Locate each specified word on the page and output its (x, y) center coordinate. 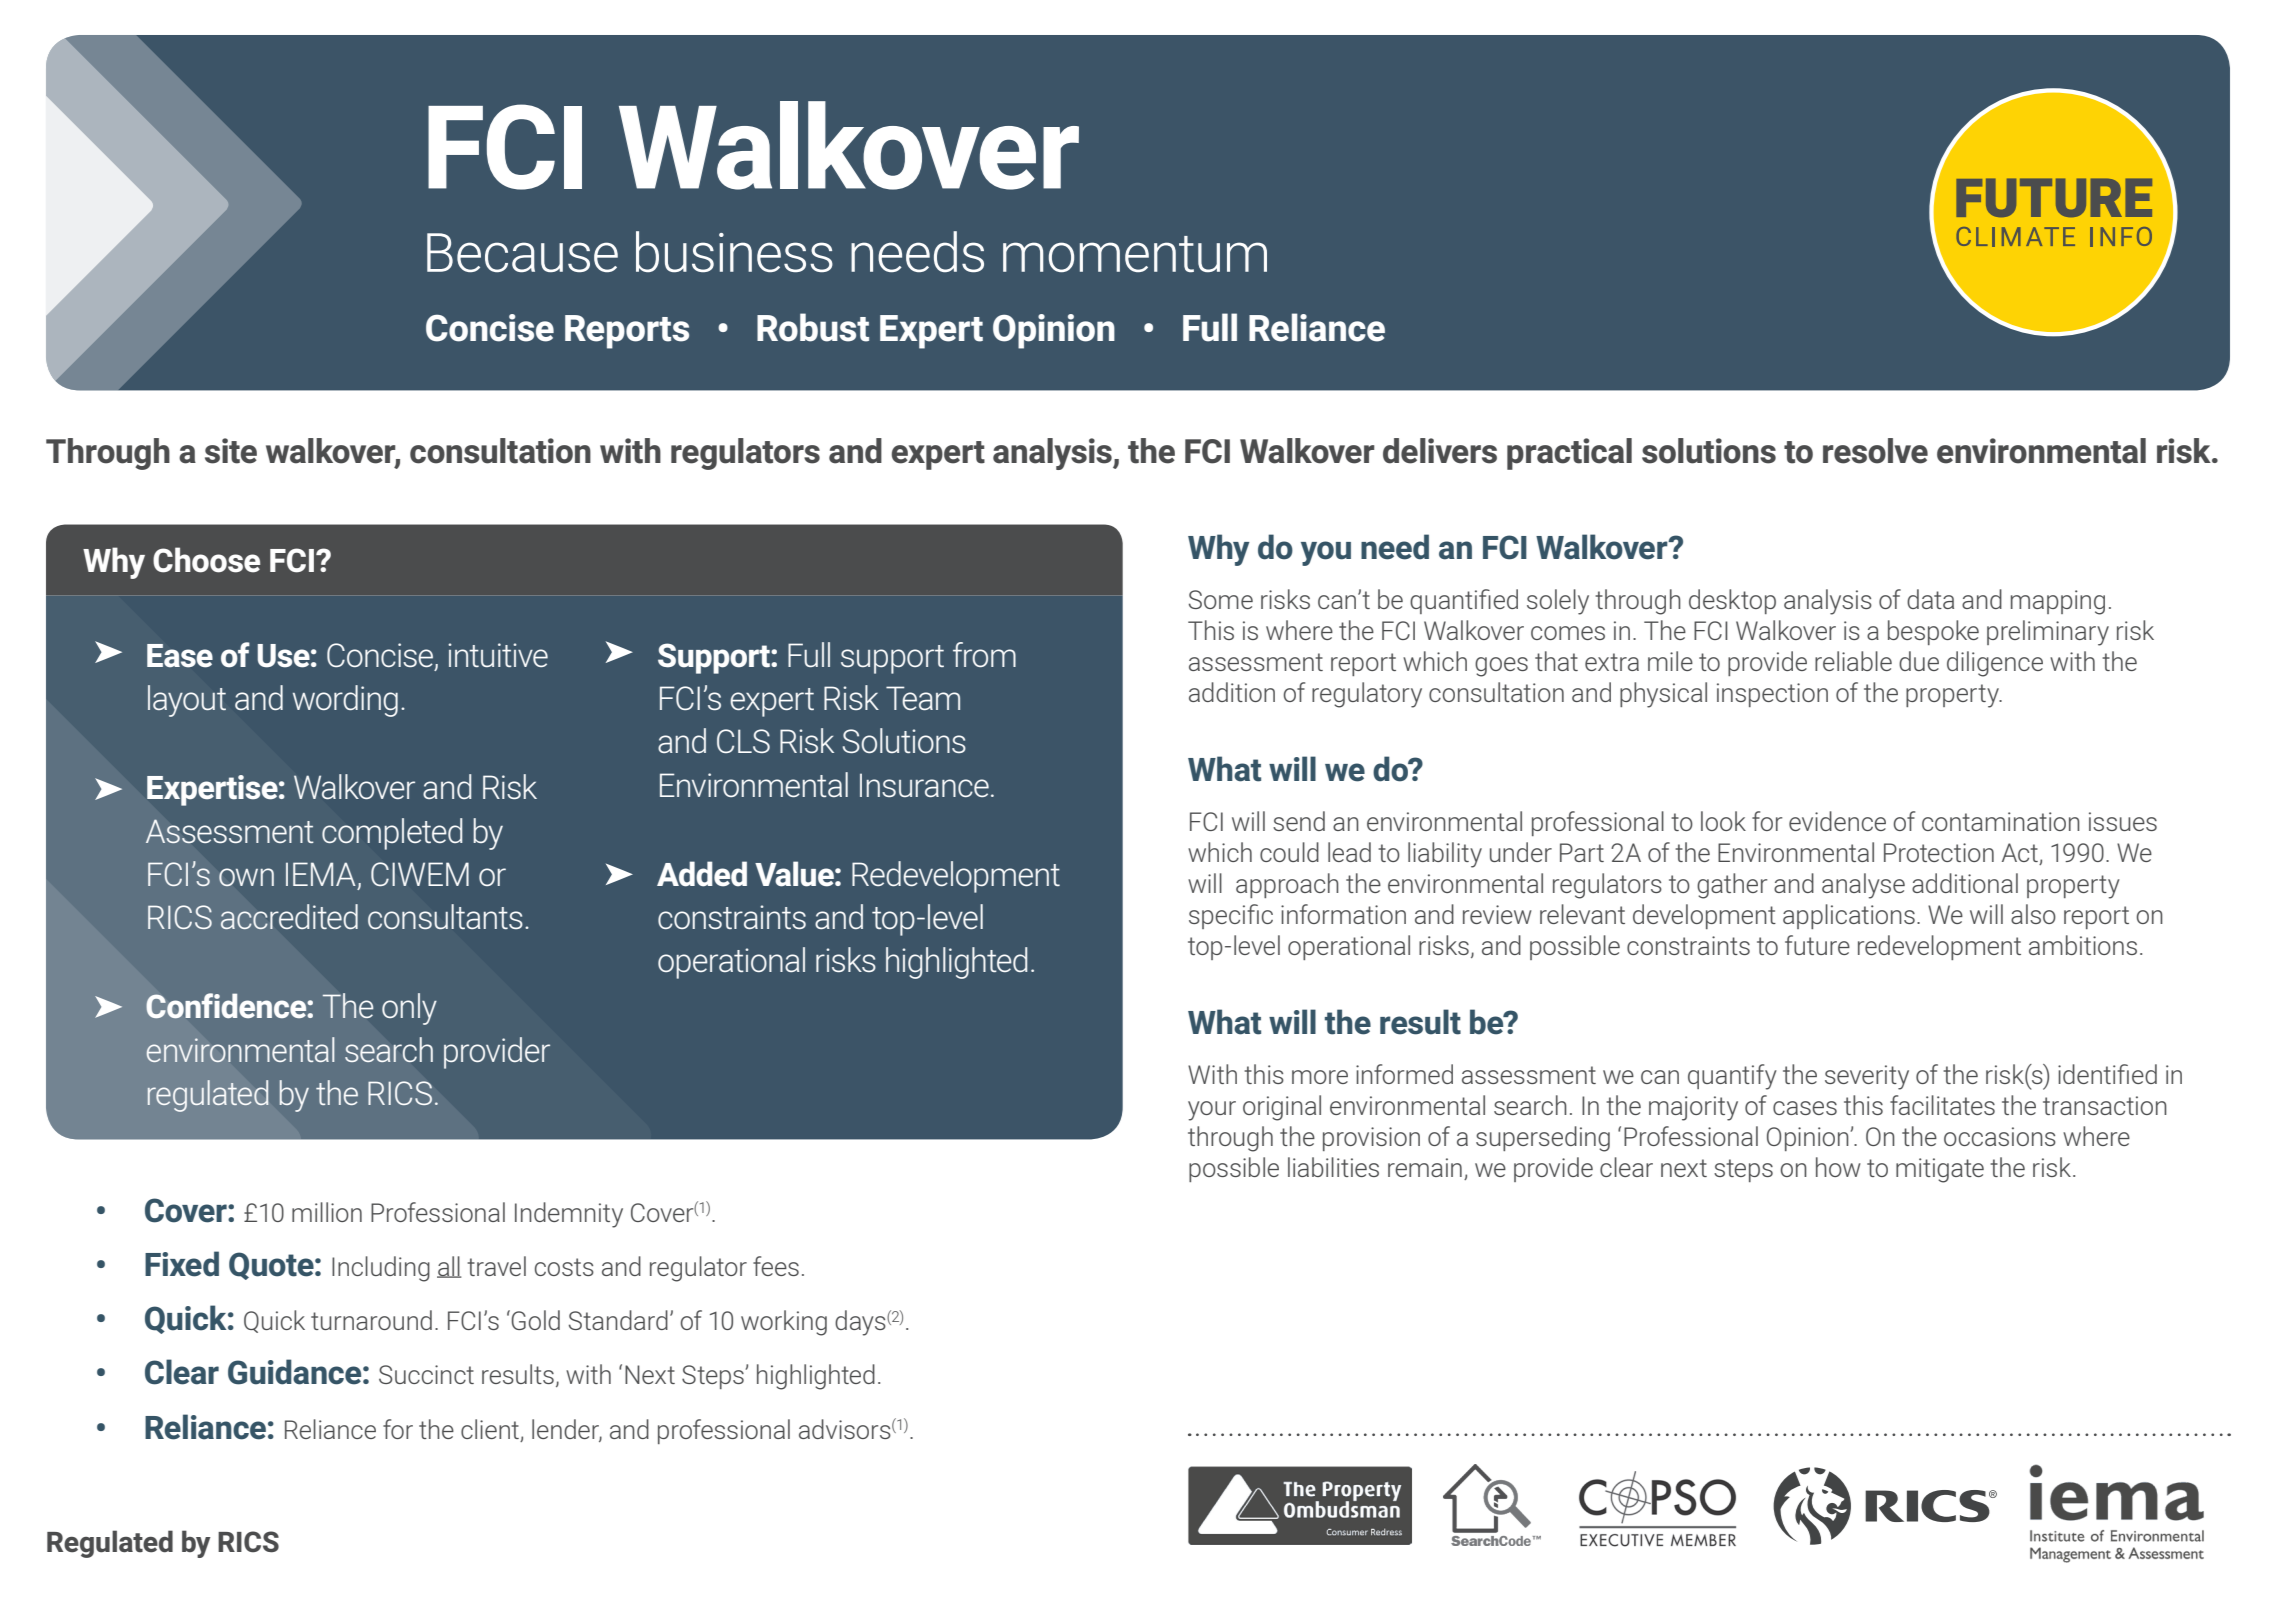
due (1919, 661)
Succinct (426, 1374)
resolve (1875, 451)
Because (522, 252)
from (984, 654)
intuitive (498, 655)
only (409, 1009)
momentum (1135, 254)
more (1320, 1077)
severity (1867, 1077)
